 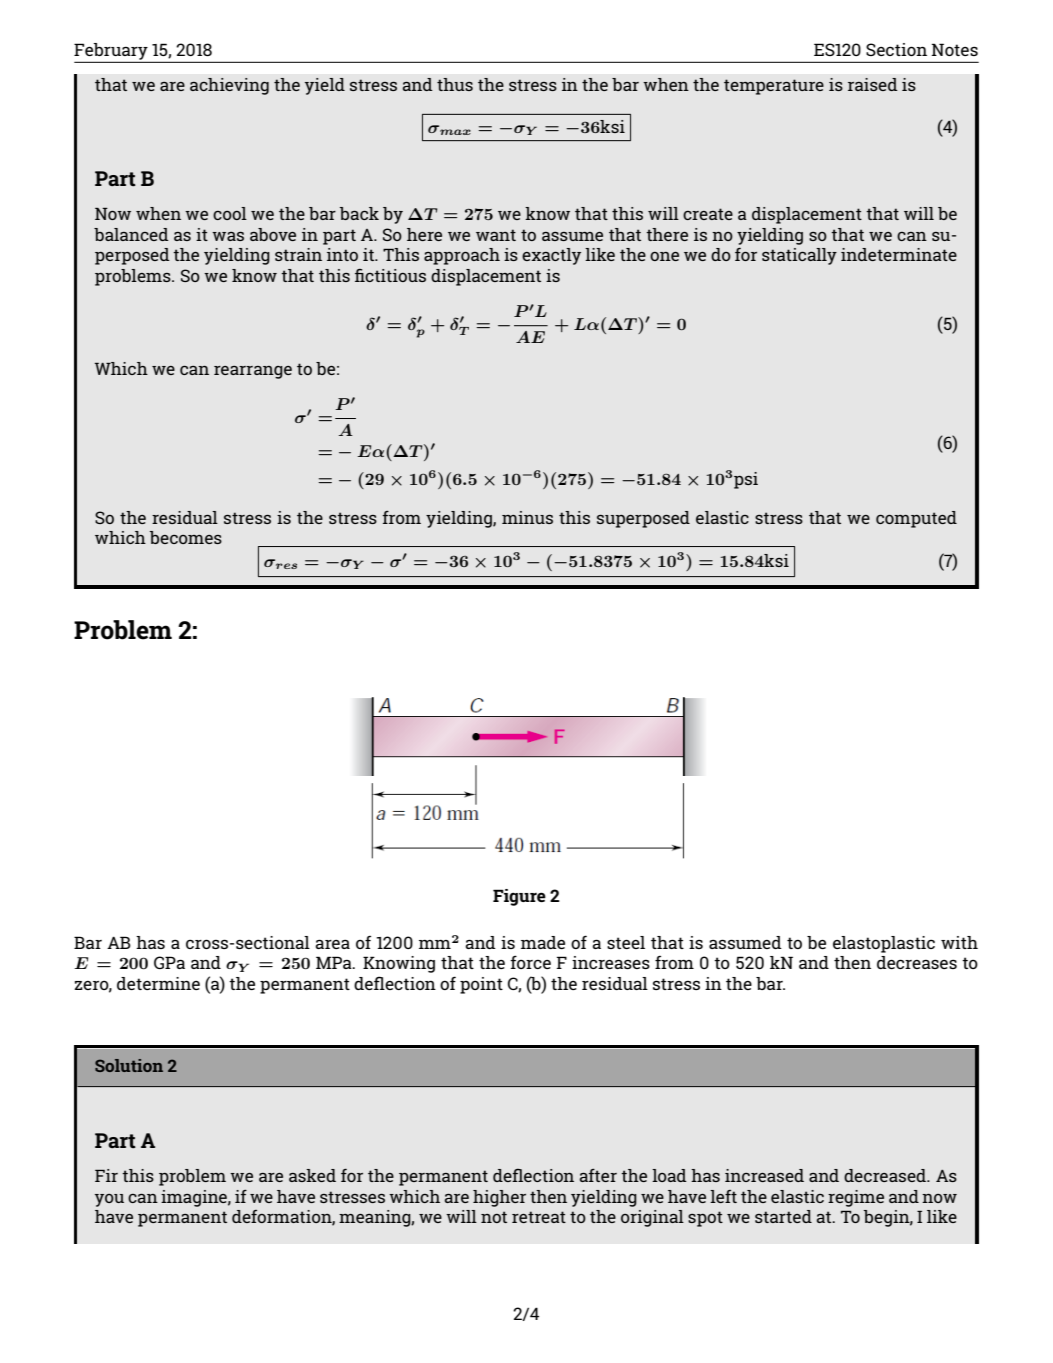 What do you see at coordinates (455, 84) in the screenshot?
I see `thus` at bounding box center [455, 84].
